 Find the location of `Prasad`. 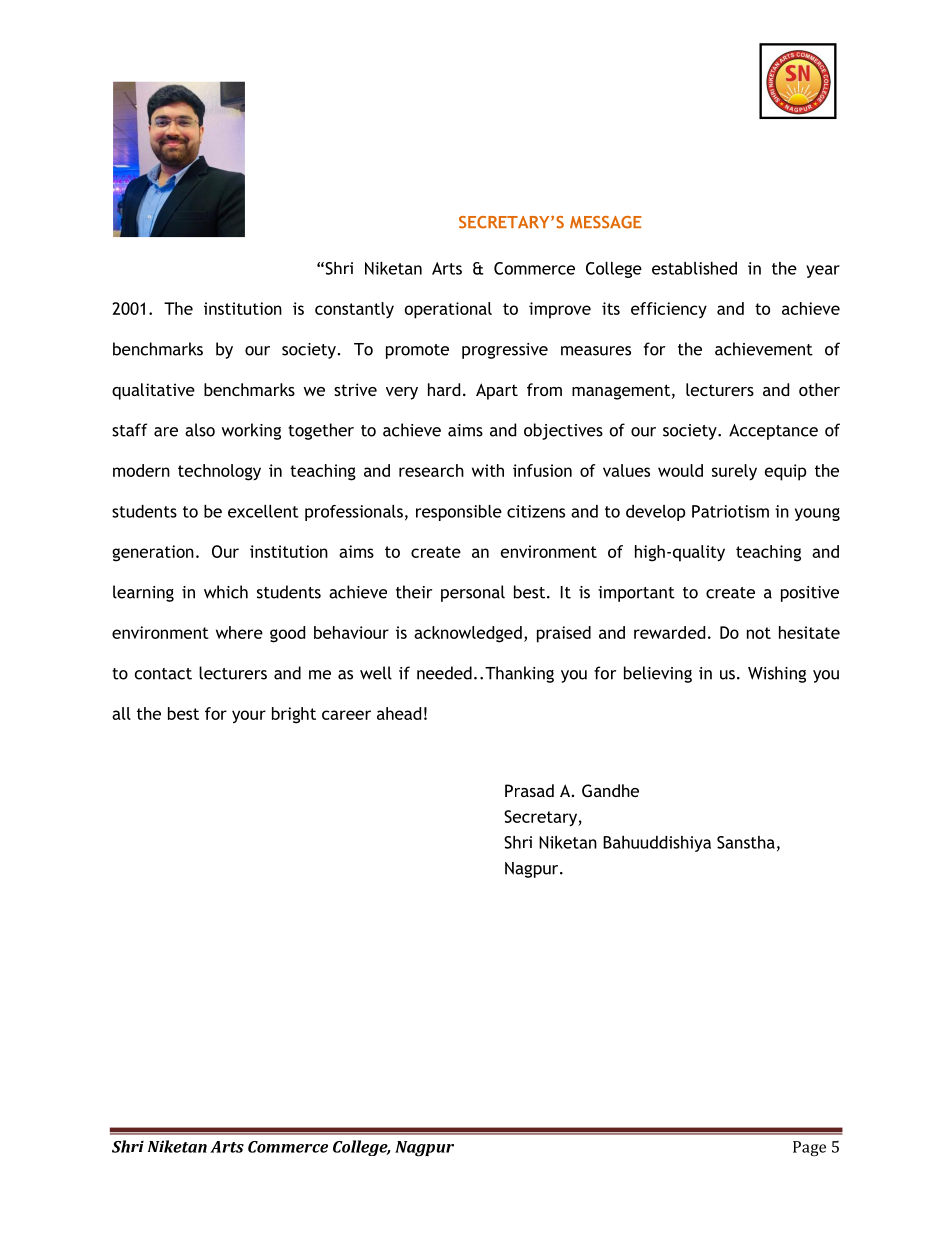

Prasad is located at coordinates (529, 790).
